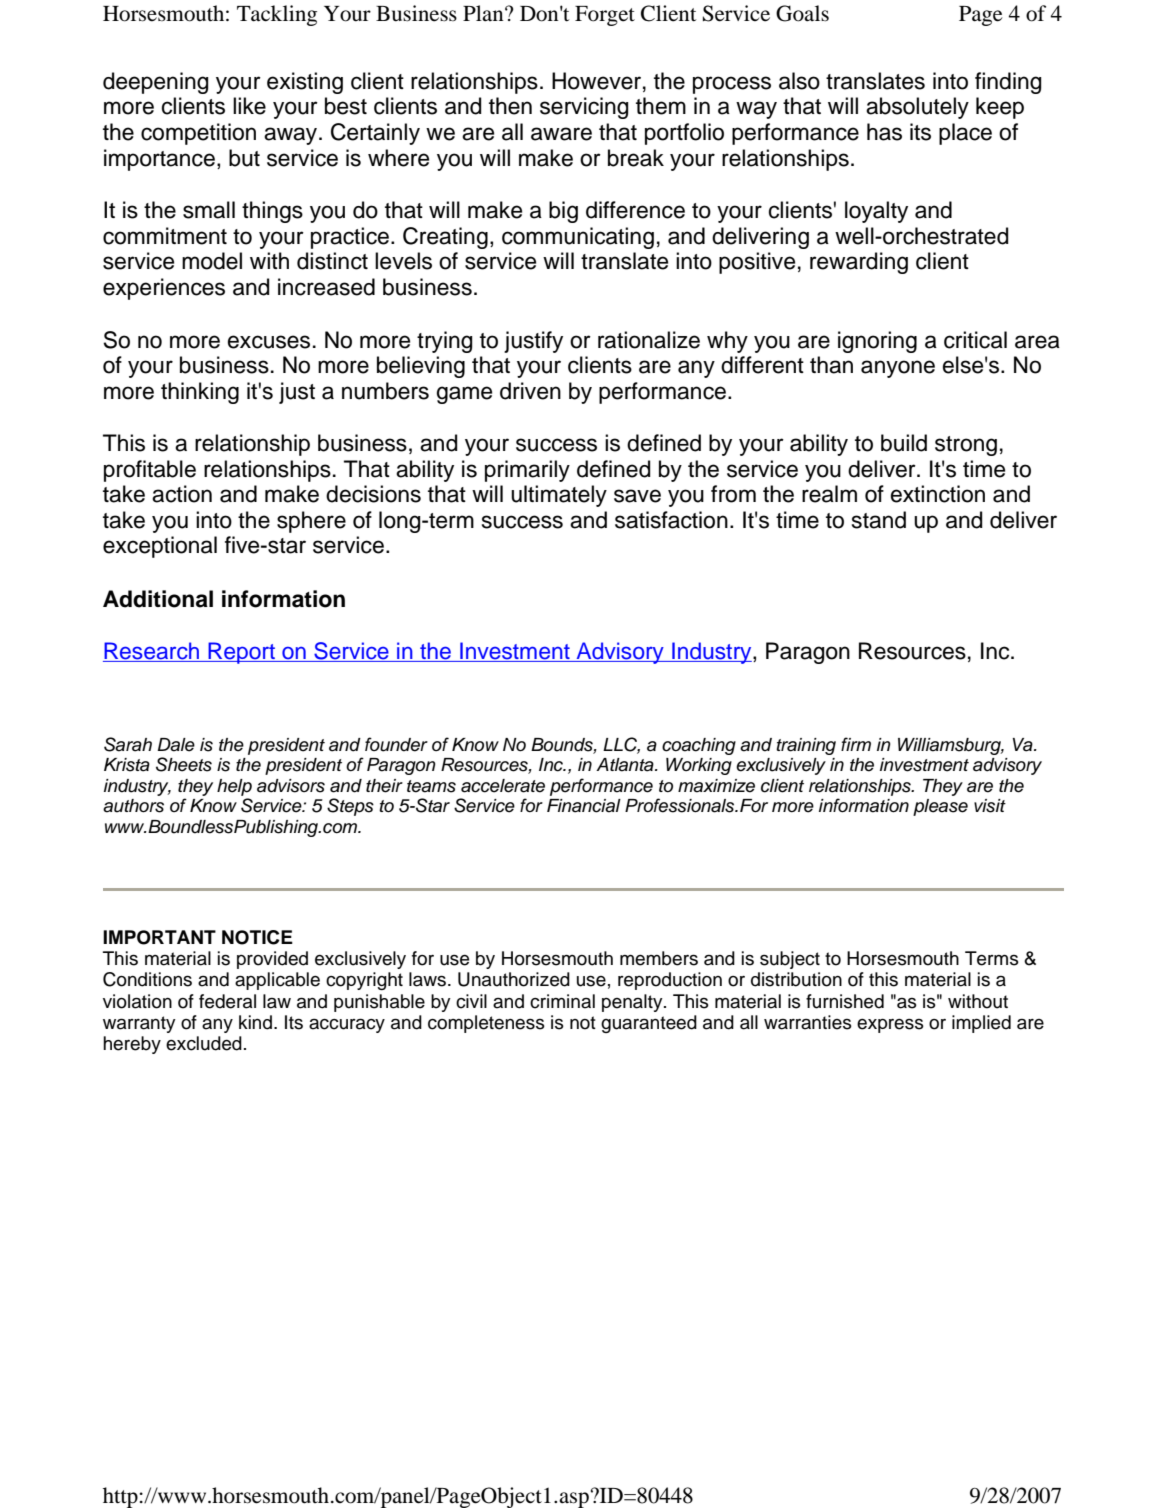  I want to click on stand, so click(879, 520).
